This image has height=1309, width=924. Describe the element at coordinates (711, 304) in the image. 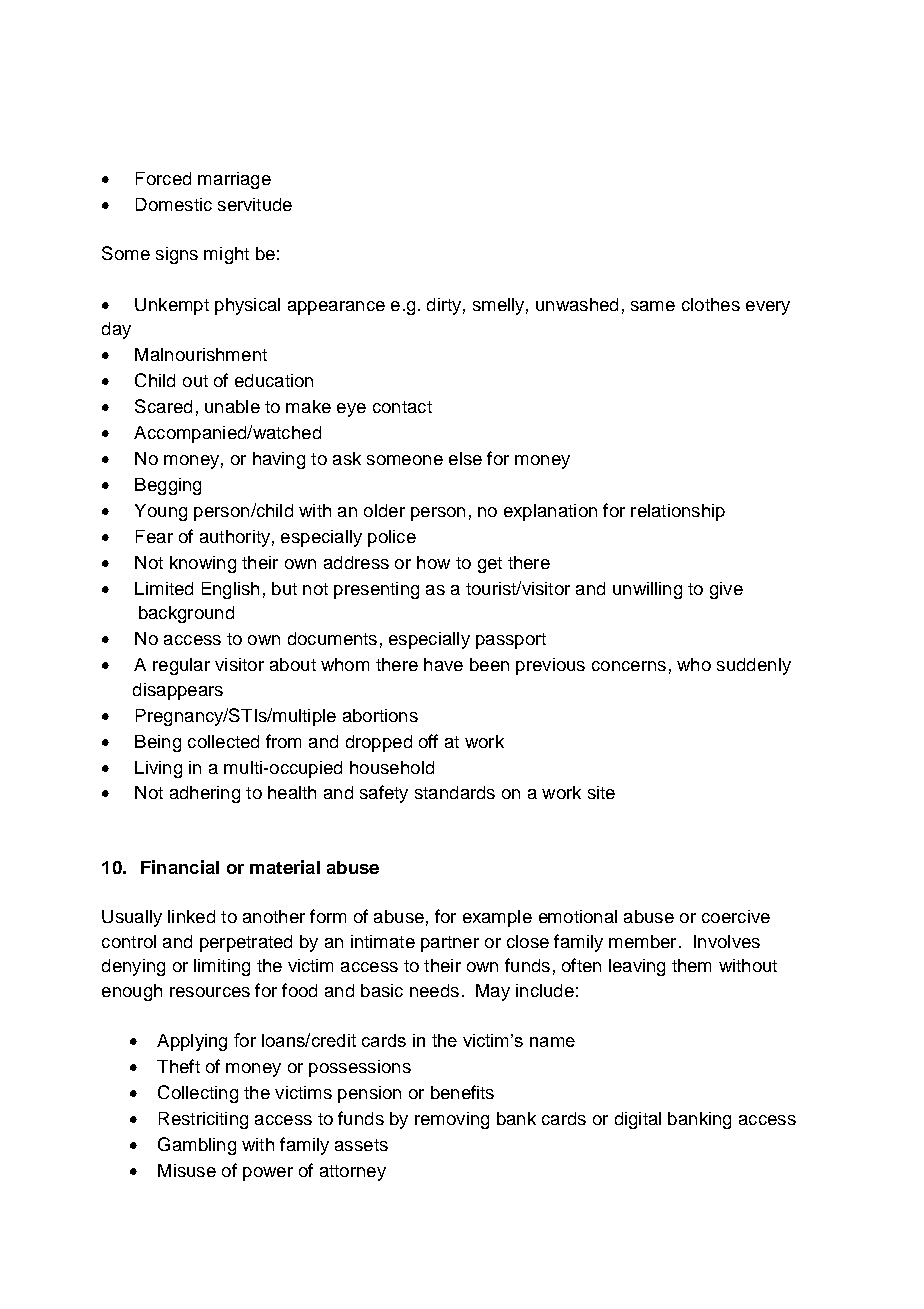

I see `clothes` at that location.
